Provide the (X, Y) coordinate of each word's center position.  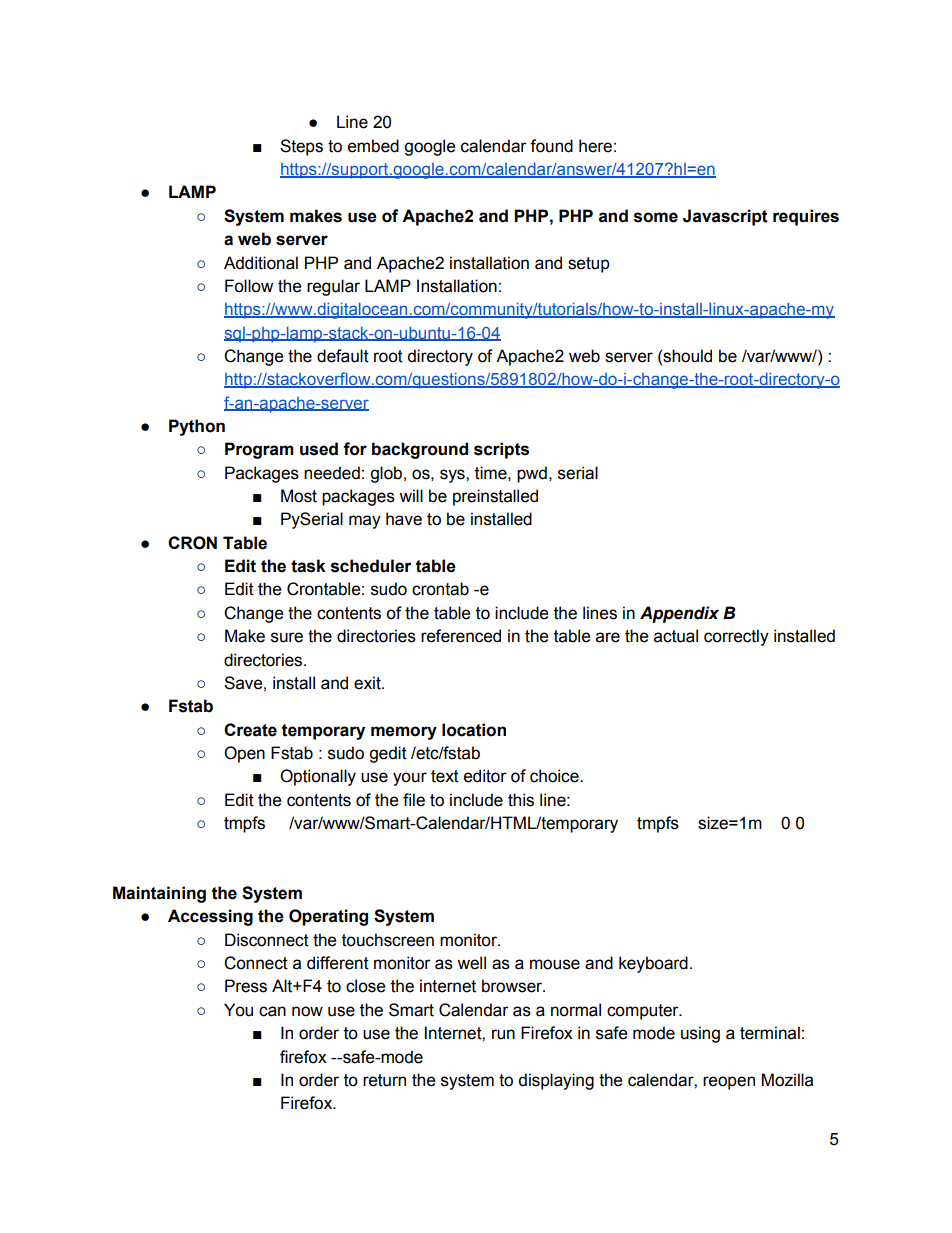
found (551, 146)
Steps (301, 147)
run (503, 1034)
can (272, 1011)
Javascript (725, 217)
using (700, 1034)
